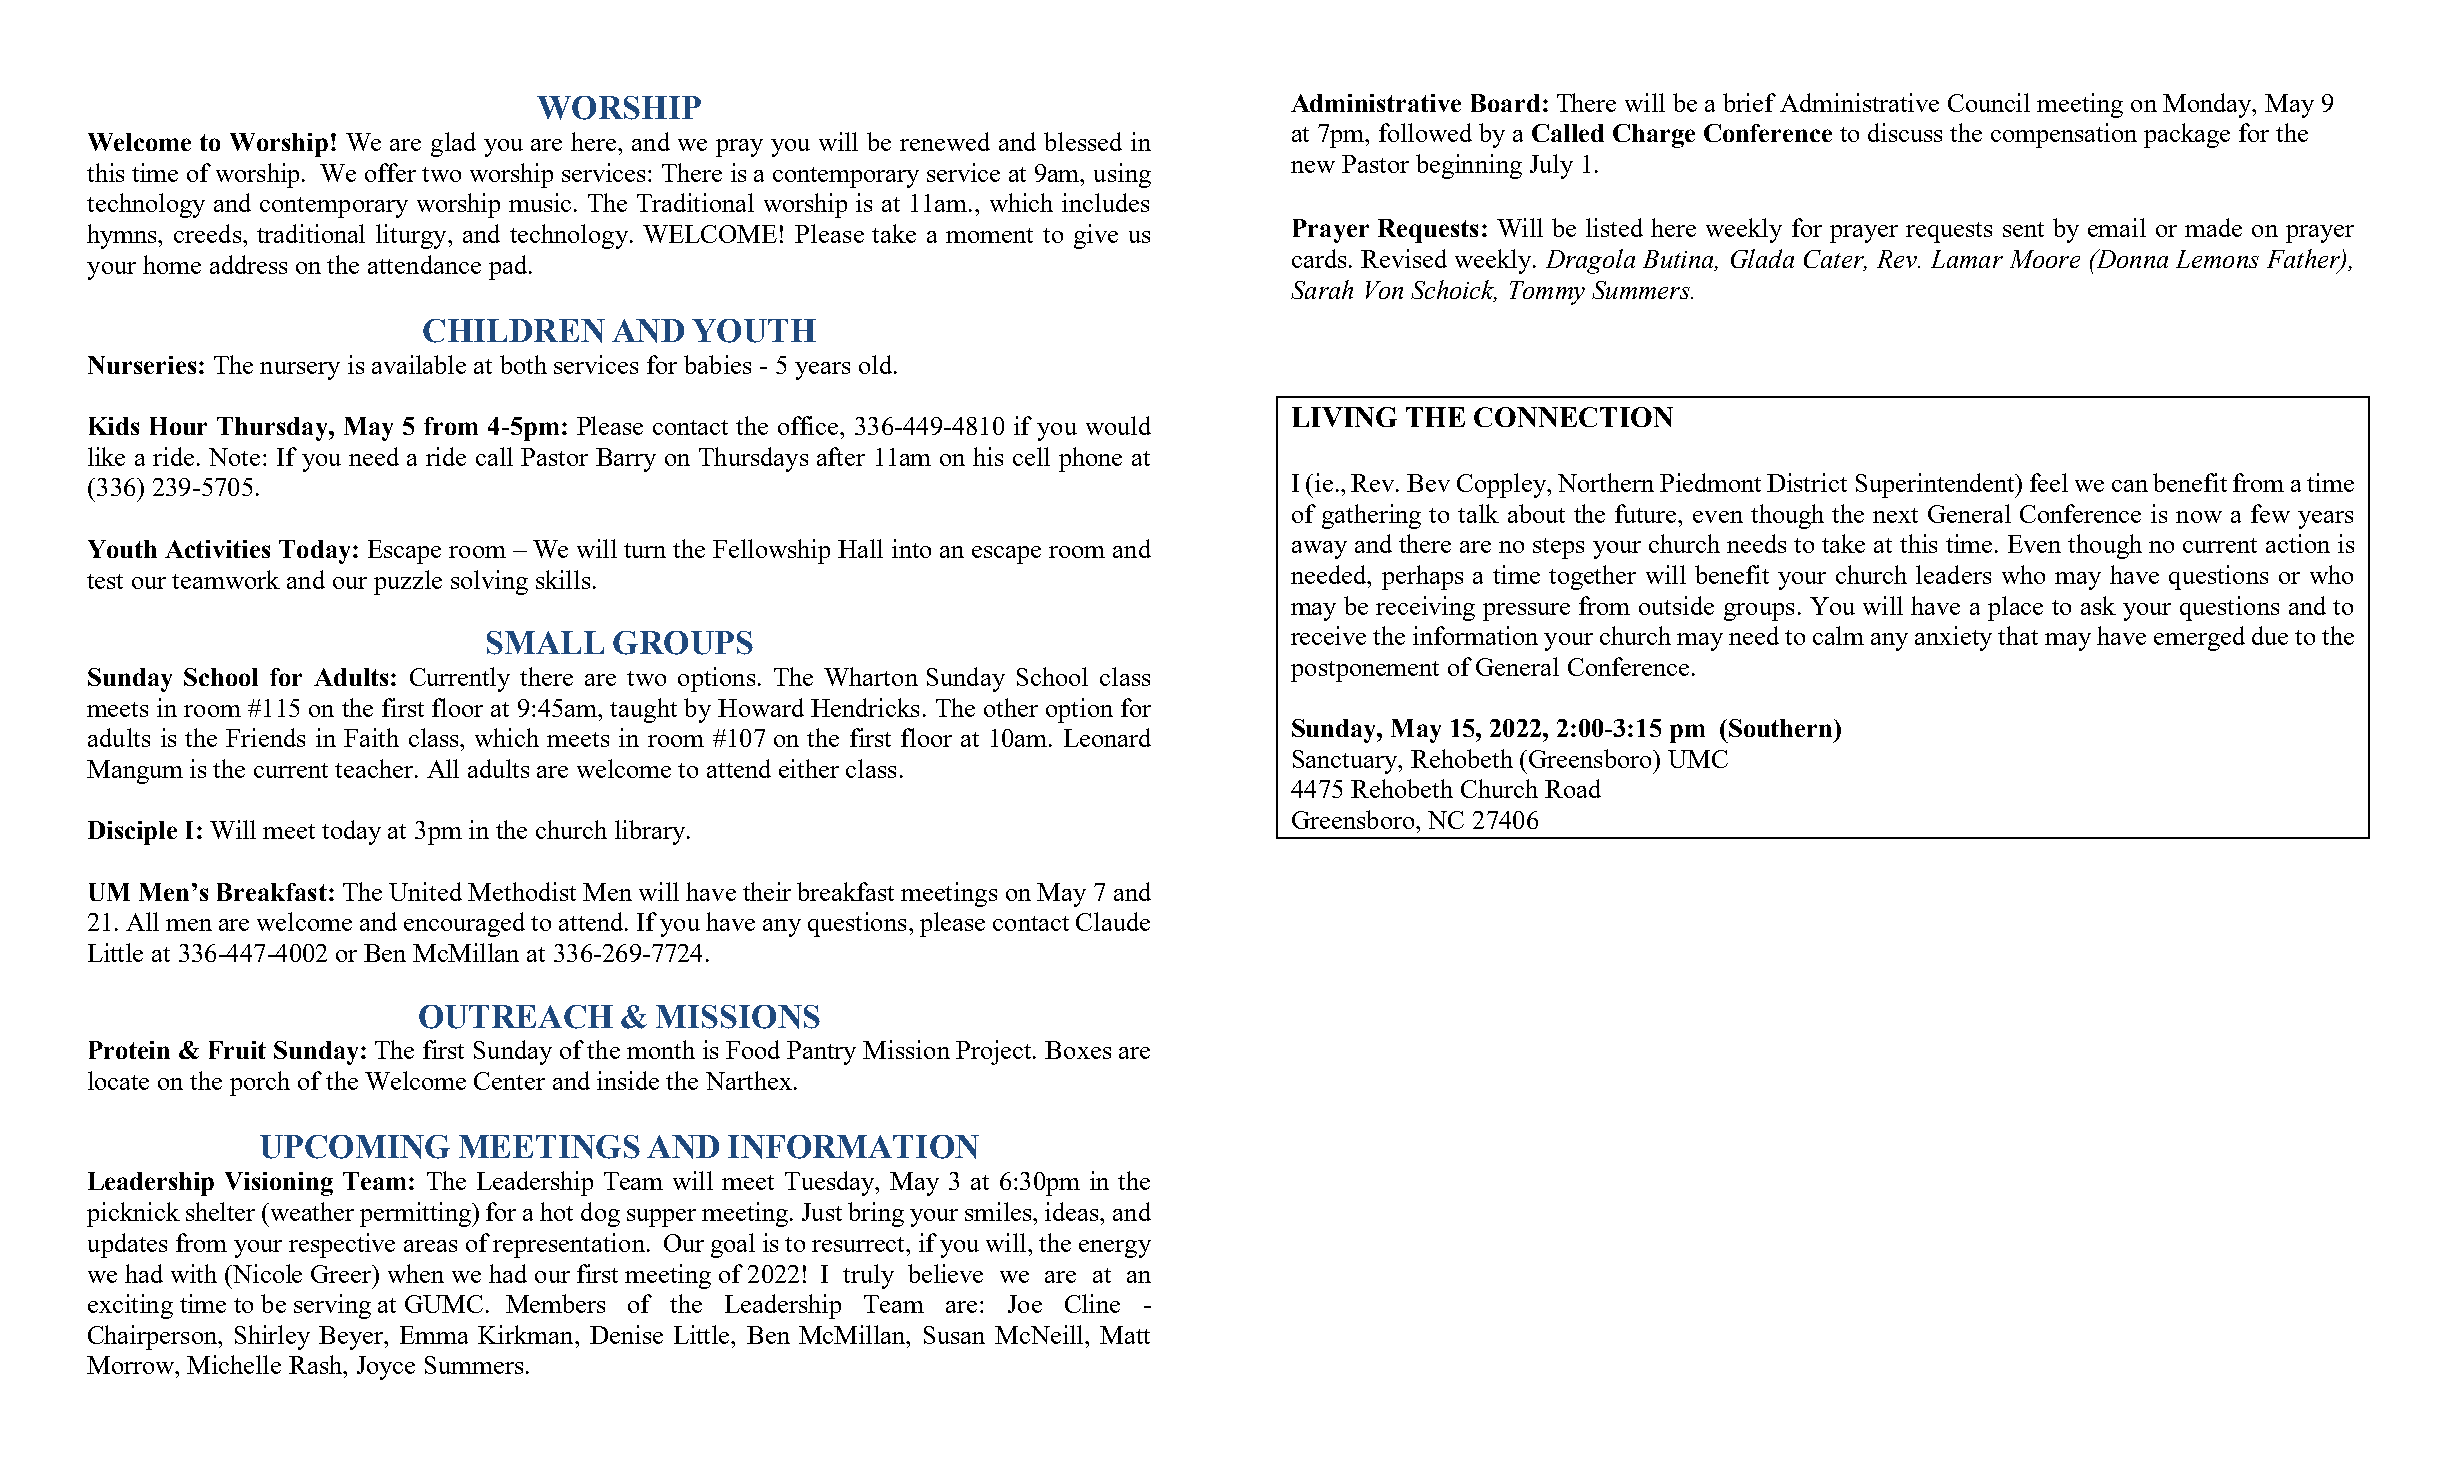  What do you see at coordinates (390, 172) in the screenshot?
I see `offer` at bounding box center [390, 172].
